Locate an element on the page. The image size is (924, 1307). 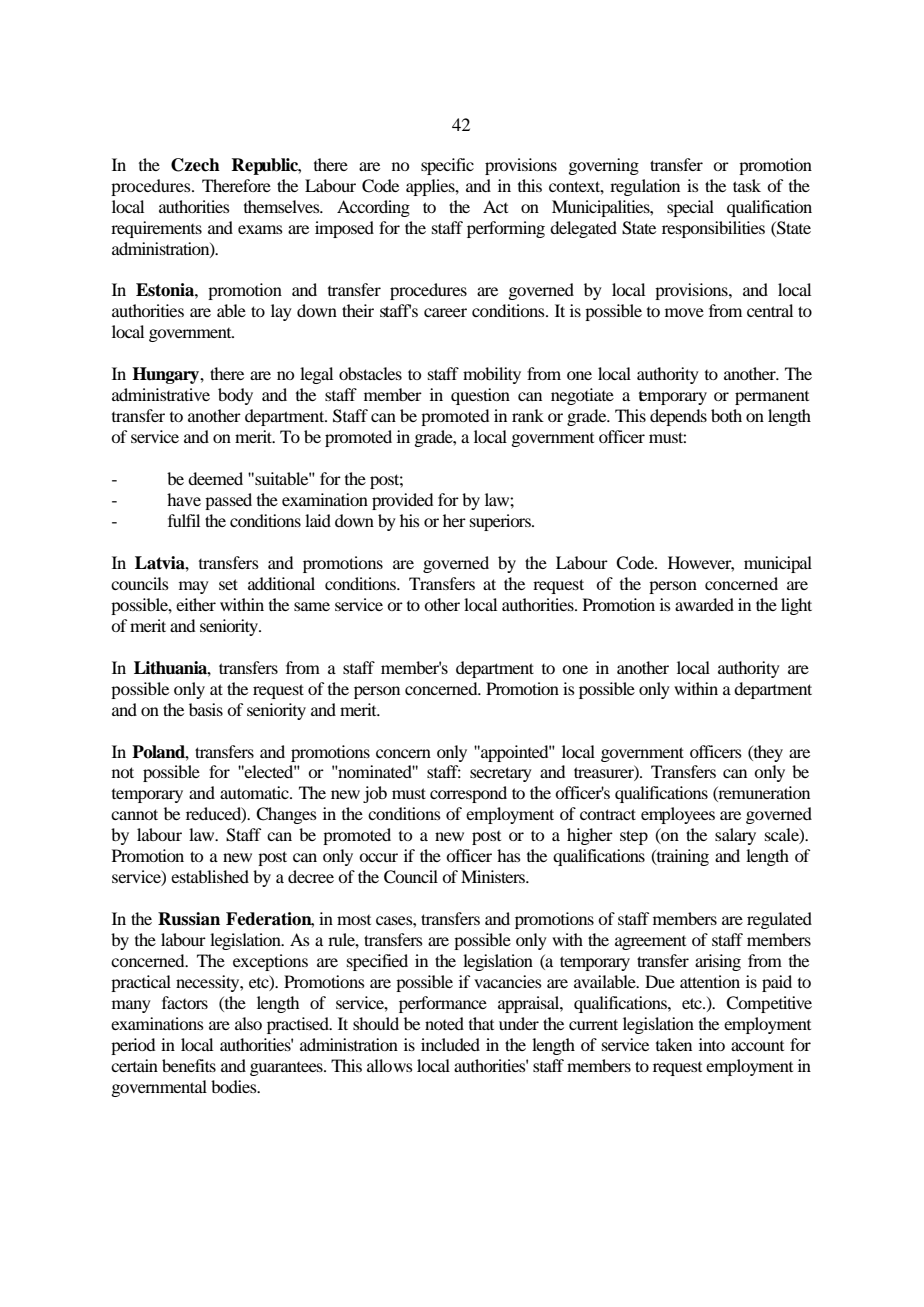
into is located at coordinates (712, 1044).
